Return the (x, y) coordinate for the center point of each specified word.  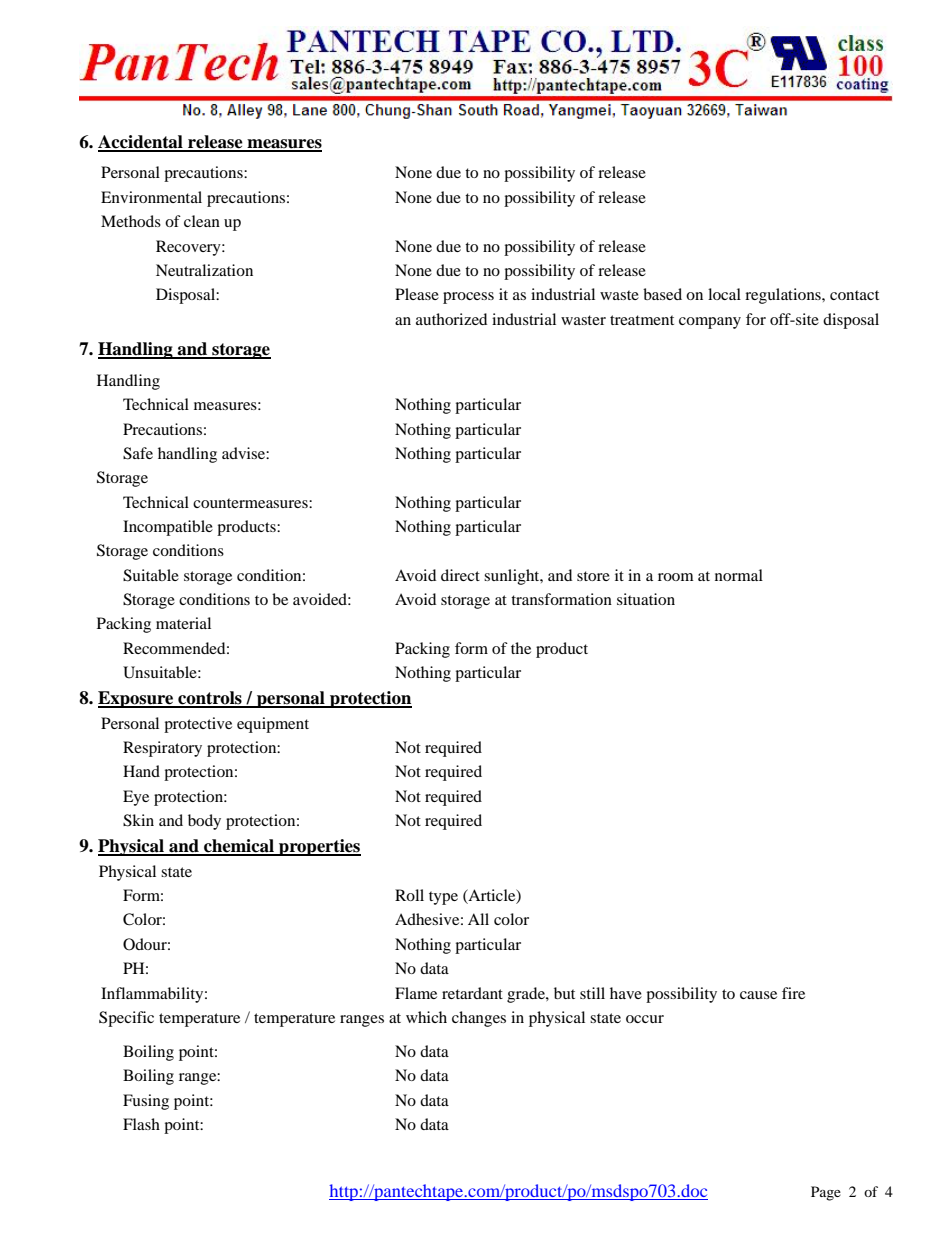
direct (460, 575)
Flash (141, 1124)
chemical (239, 847)
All (478, 919)
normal (739, 575)
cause (758, 995)
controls (210, 699)
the (521, 648)
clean (202, 221)
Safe (138, 453)
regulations (784, 296)
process (468, 298)
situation (646, 599)
